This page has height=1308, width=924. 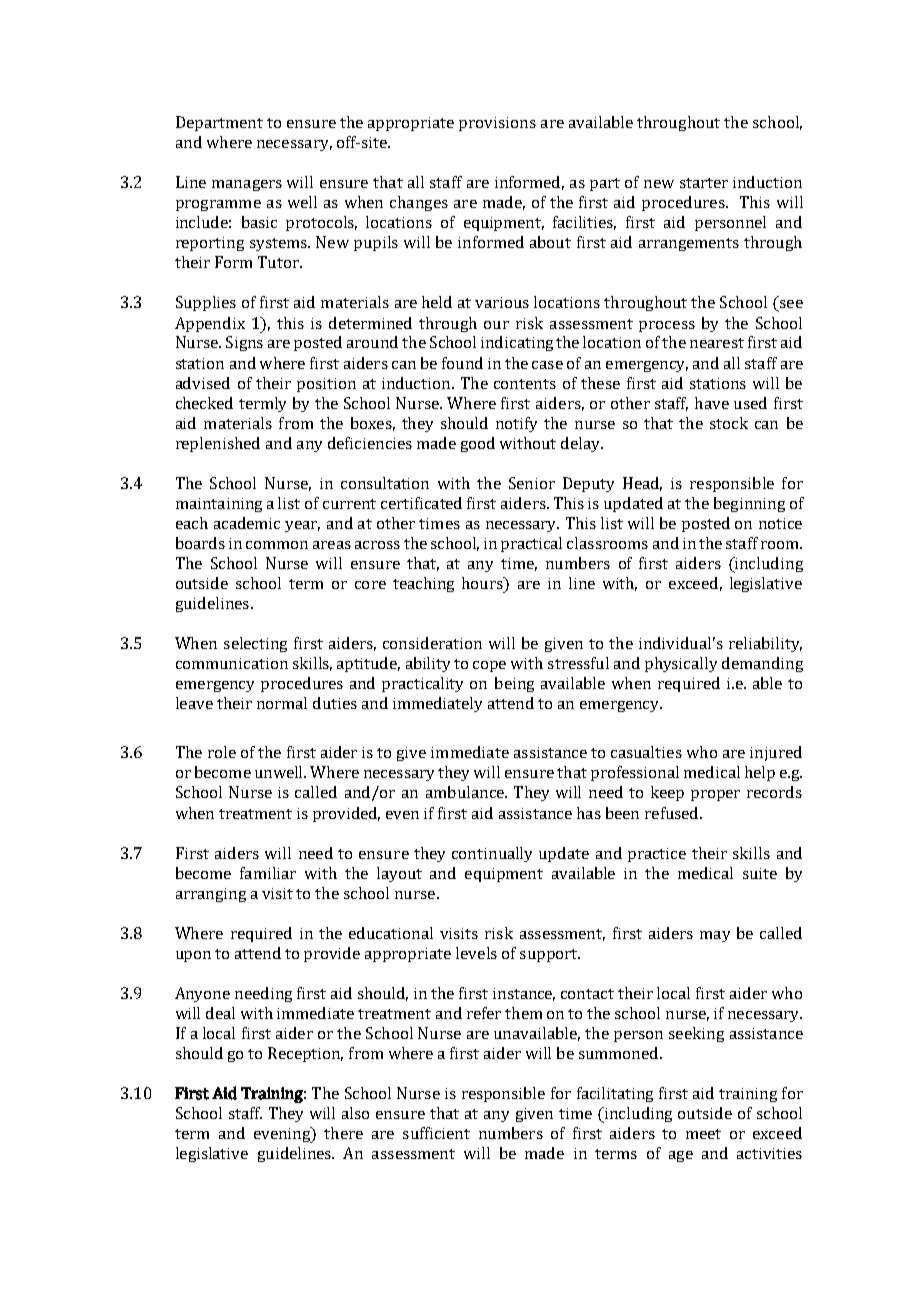 I want to click on sufficient, so click(x=436, y=1133).
